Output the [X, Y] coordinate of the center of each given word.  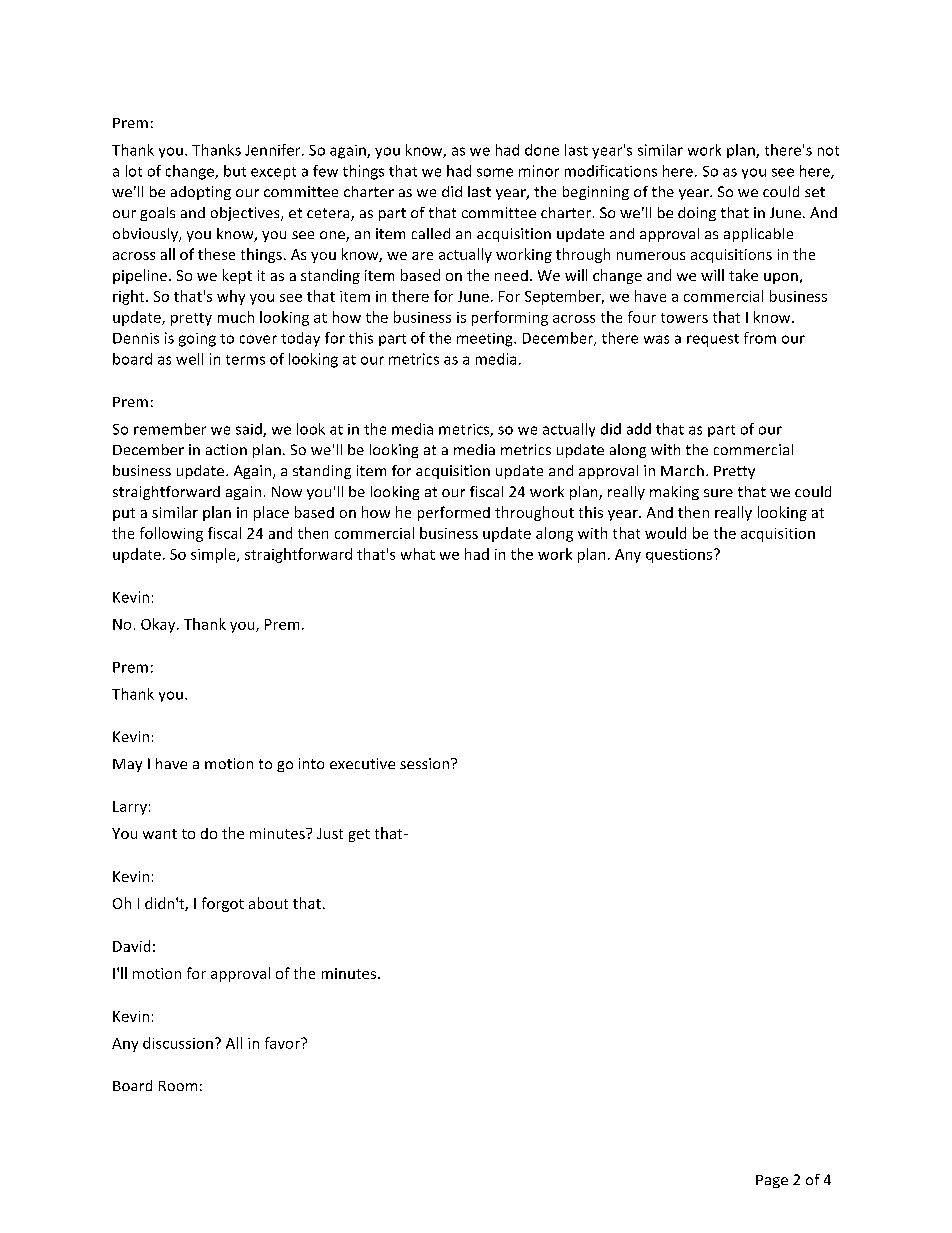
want [160, 834]
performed [454, 513]
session [426, 763]
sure [718, 493]
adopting [201, 193]
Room [178, 1086]
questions [680, 556]
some [495, 172]
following [171, 534]
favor [283, 1043]
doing [697, 214]
